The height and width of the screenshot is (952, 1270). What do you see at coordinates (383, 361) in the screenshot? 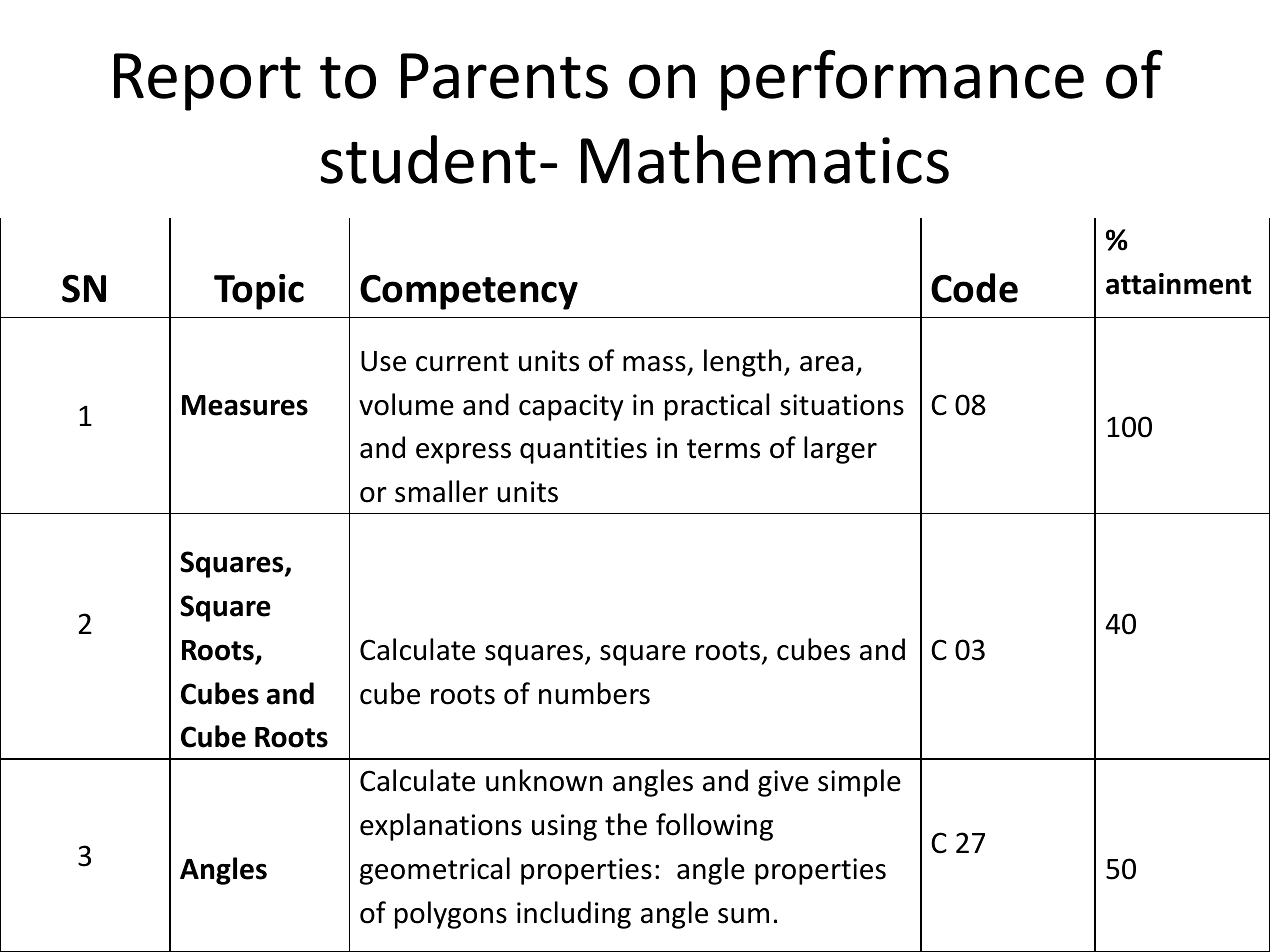
I see `Use` at bounding box center [383, 361].
